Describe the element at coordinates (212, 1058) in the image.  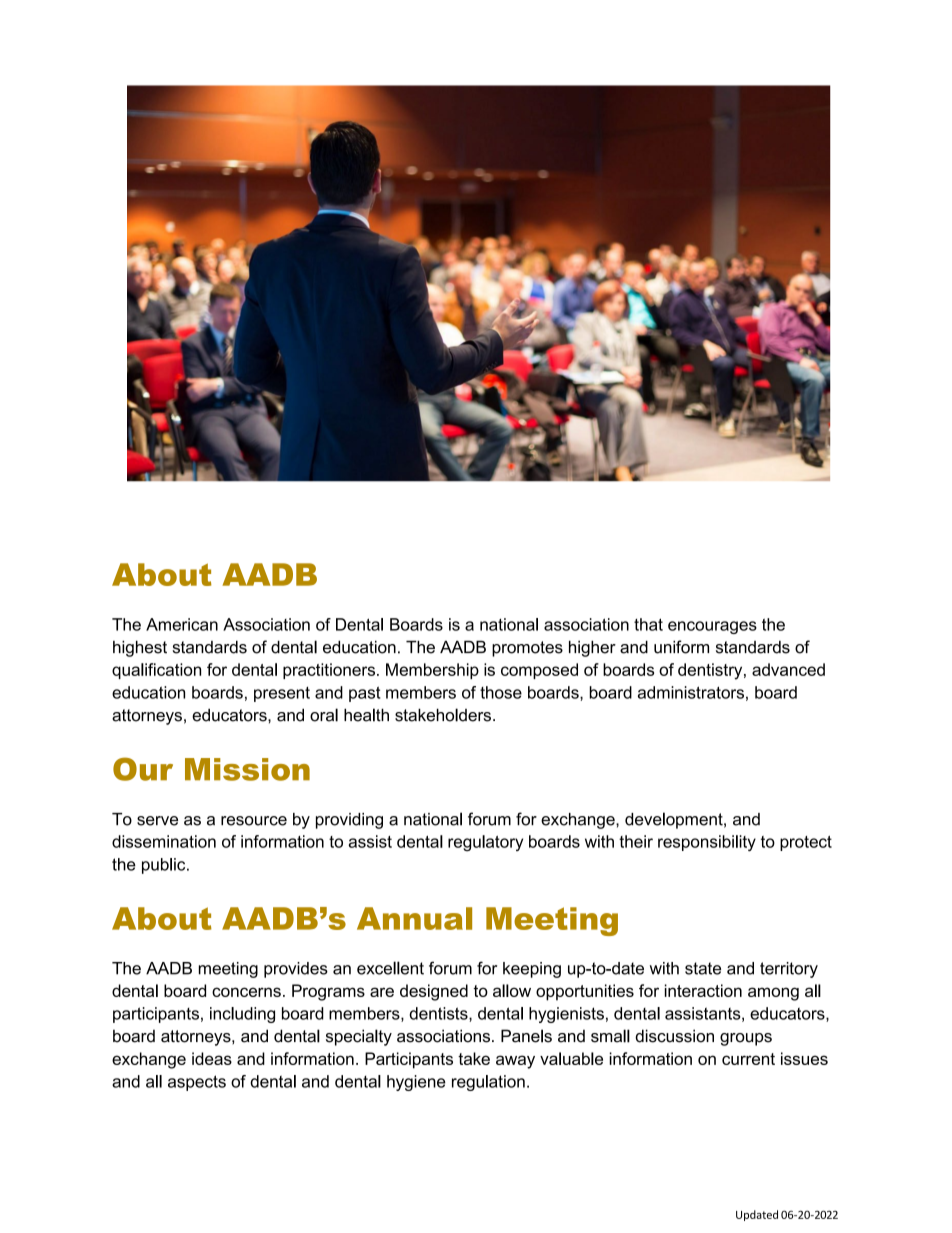
I see `ideas` at that location.
